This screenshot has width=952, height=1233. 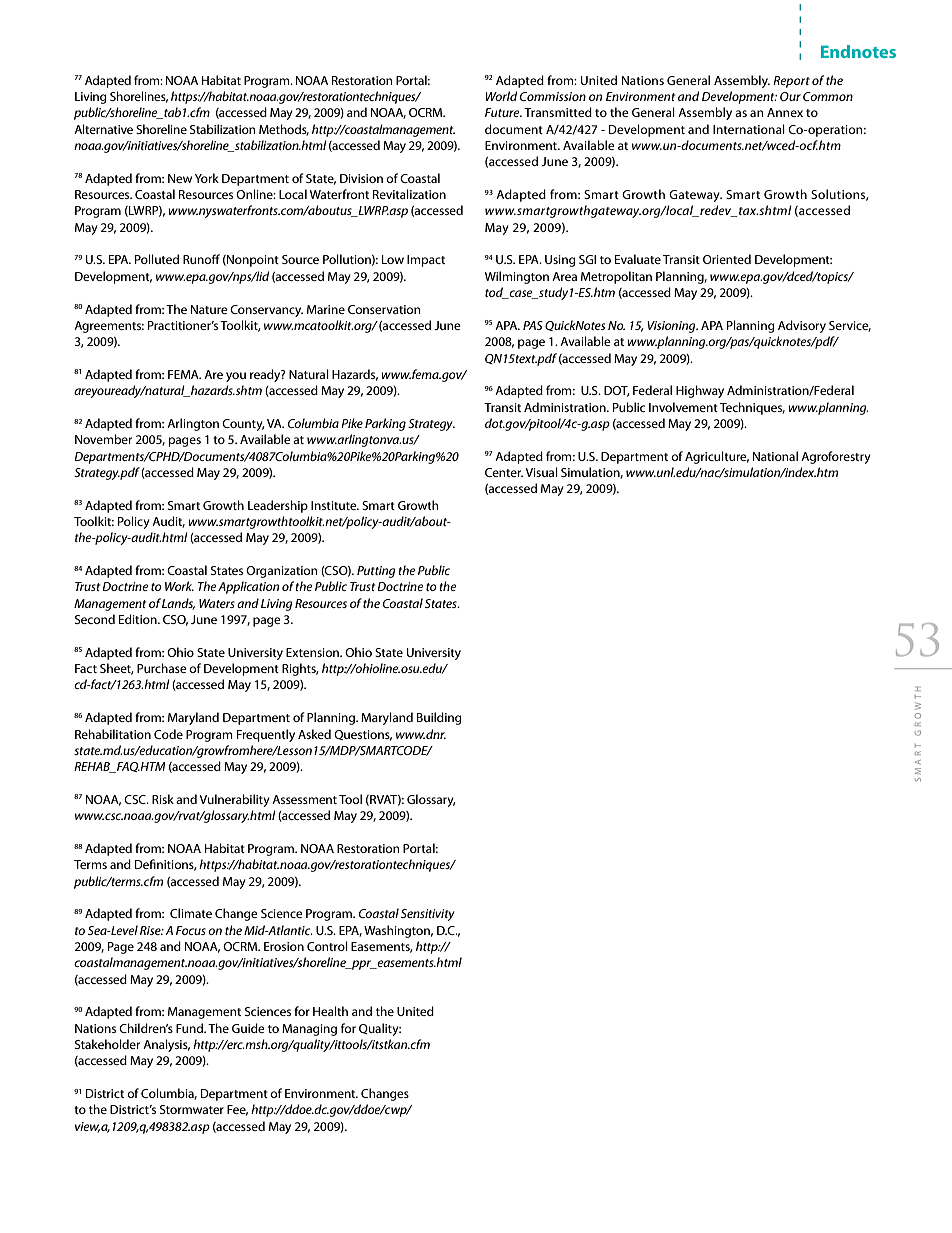 I want to click on Nature, so click(x=209, y=309).
